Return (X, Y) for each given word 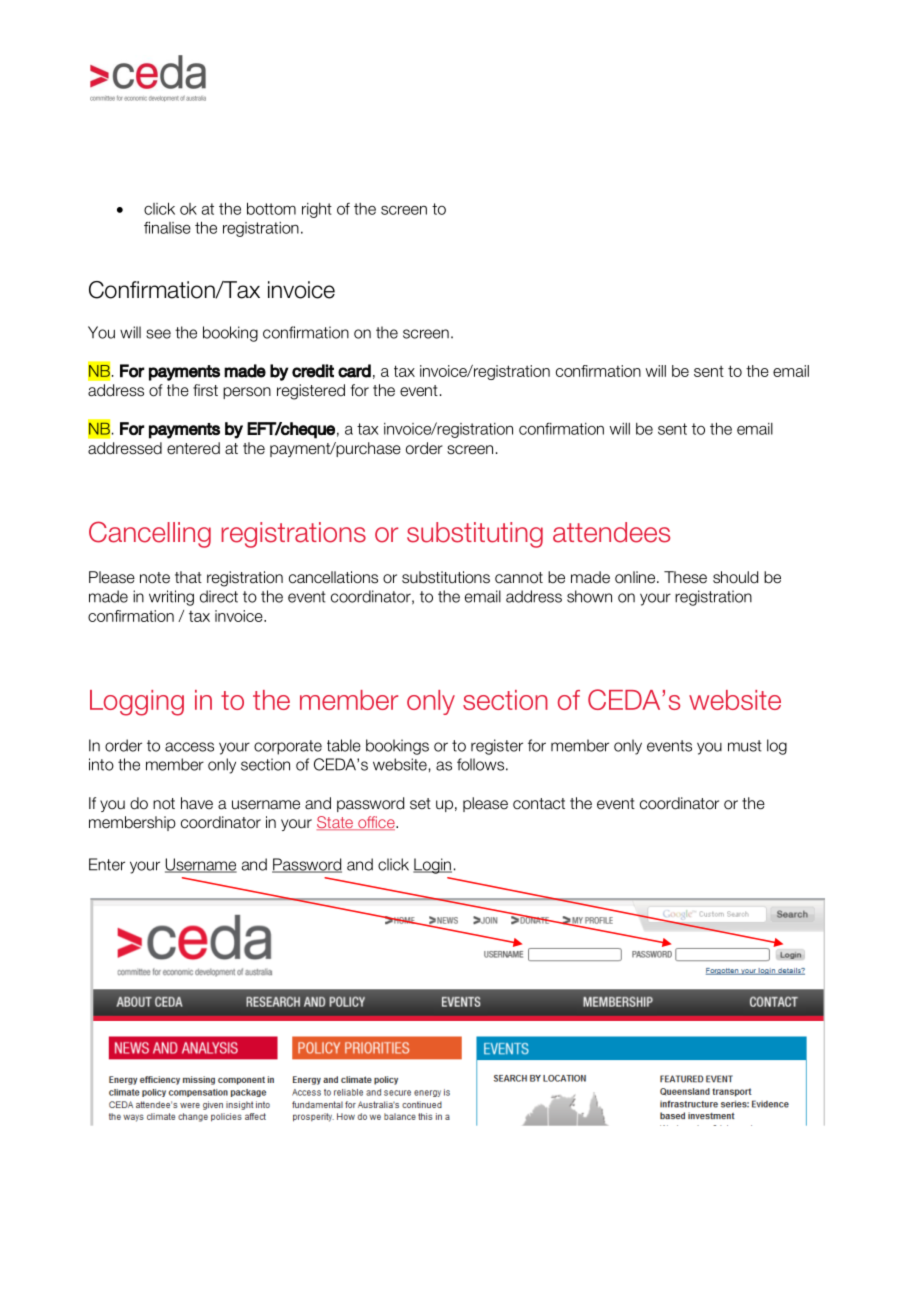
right (317, 210)
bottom (271, 208)
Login (432, 866)
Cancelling (150, 534)
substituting (475, 535)
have (197, 803)
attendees (611, 532)
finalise (167, 227)
